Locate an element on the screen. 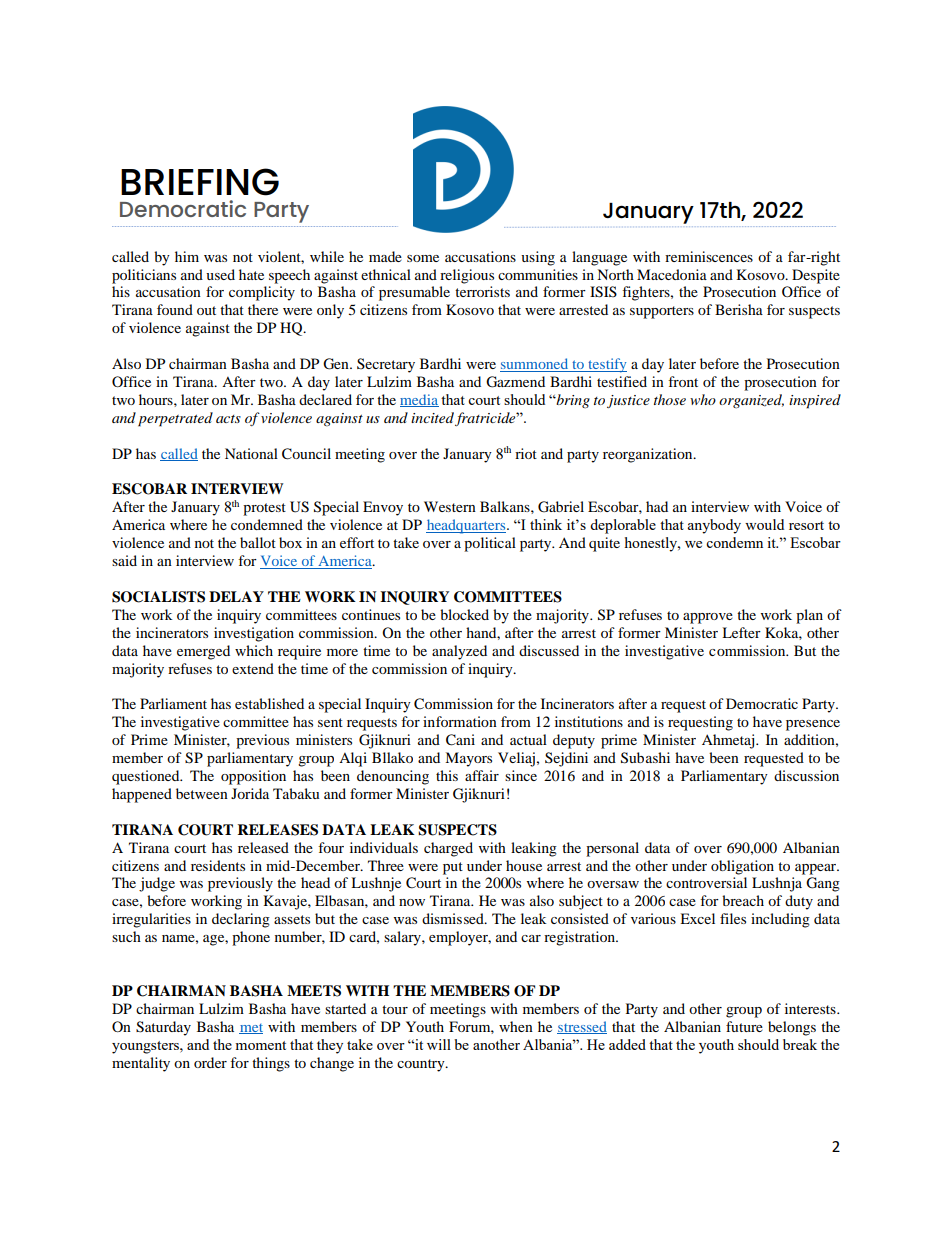 The height and width of the screenshot is (1233, 952). emerged is located at coordinates (203, 652).
